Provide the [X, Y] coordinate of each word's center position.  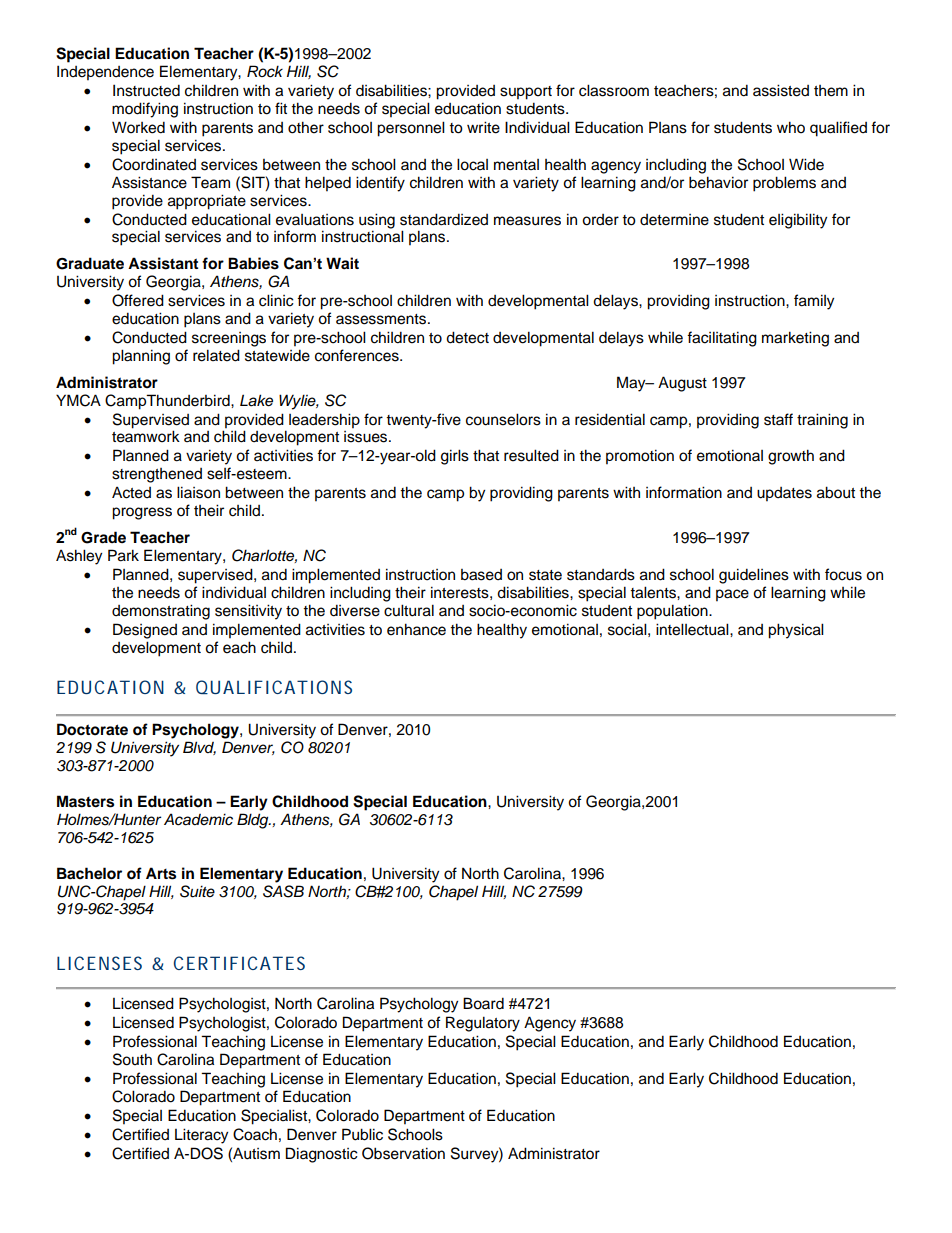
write [483, 127]
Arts [161, 873]
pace [732, 595]
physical [796, 631]
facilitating [722, 339]
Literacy [201, 1136]
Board [483, 1003]
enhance [416, 629]
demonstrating [161, 612]
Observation [403, 1153]
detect [467, 337]
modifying [145, 110]
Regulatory [483, 1024]
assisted [781, 90]
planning [141, 357]
